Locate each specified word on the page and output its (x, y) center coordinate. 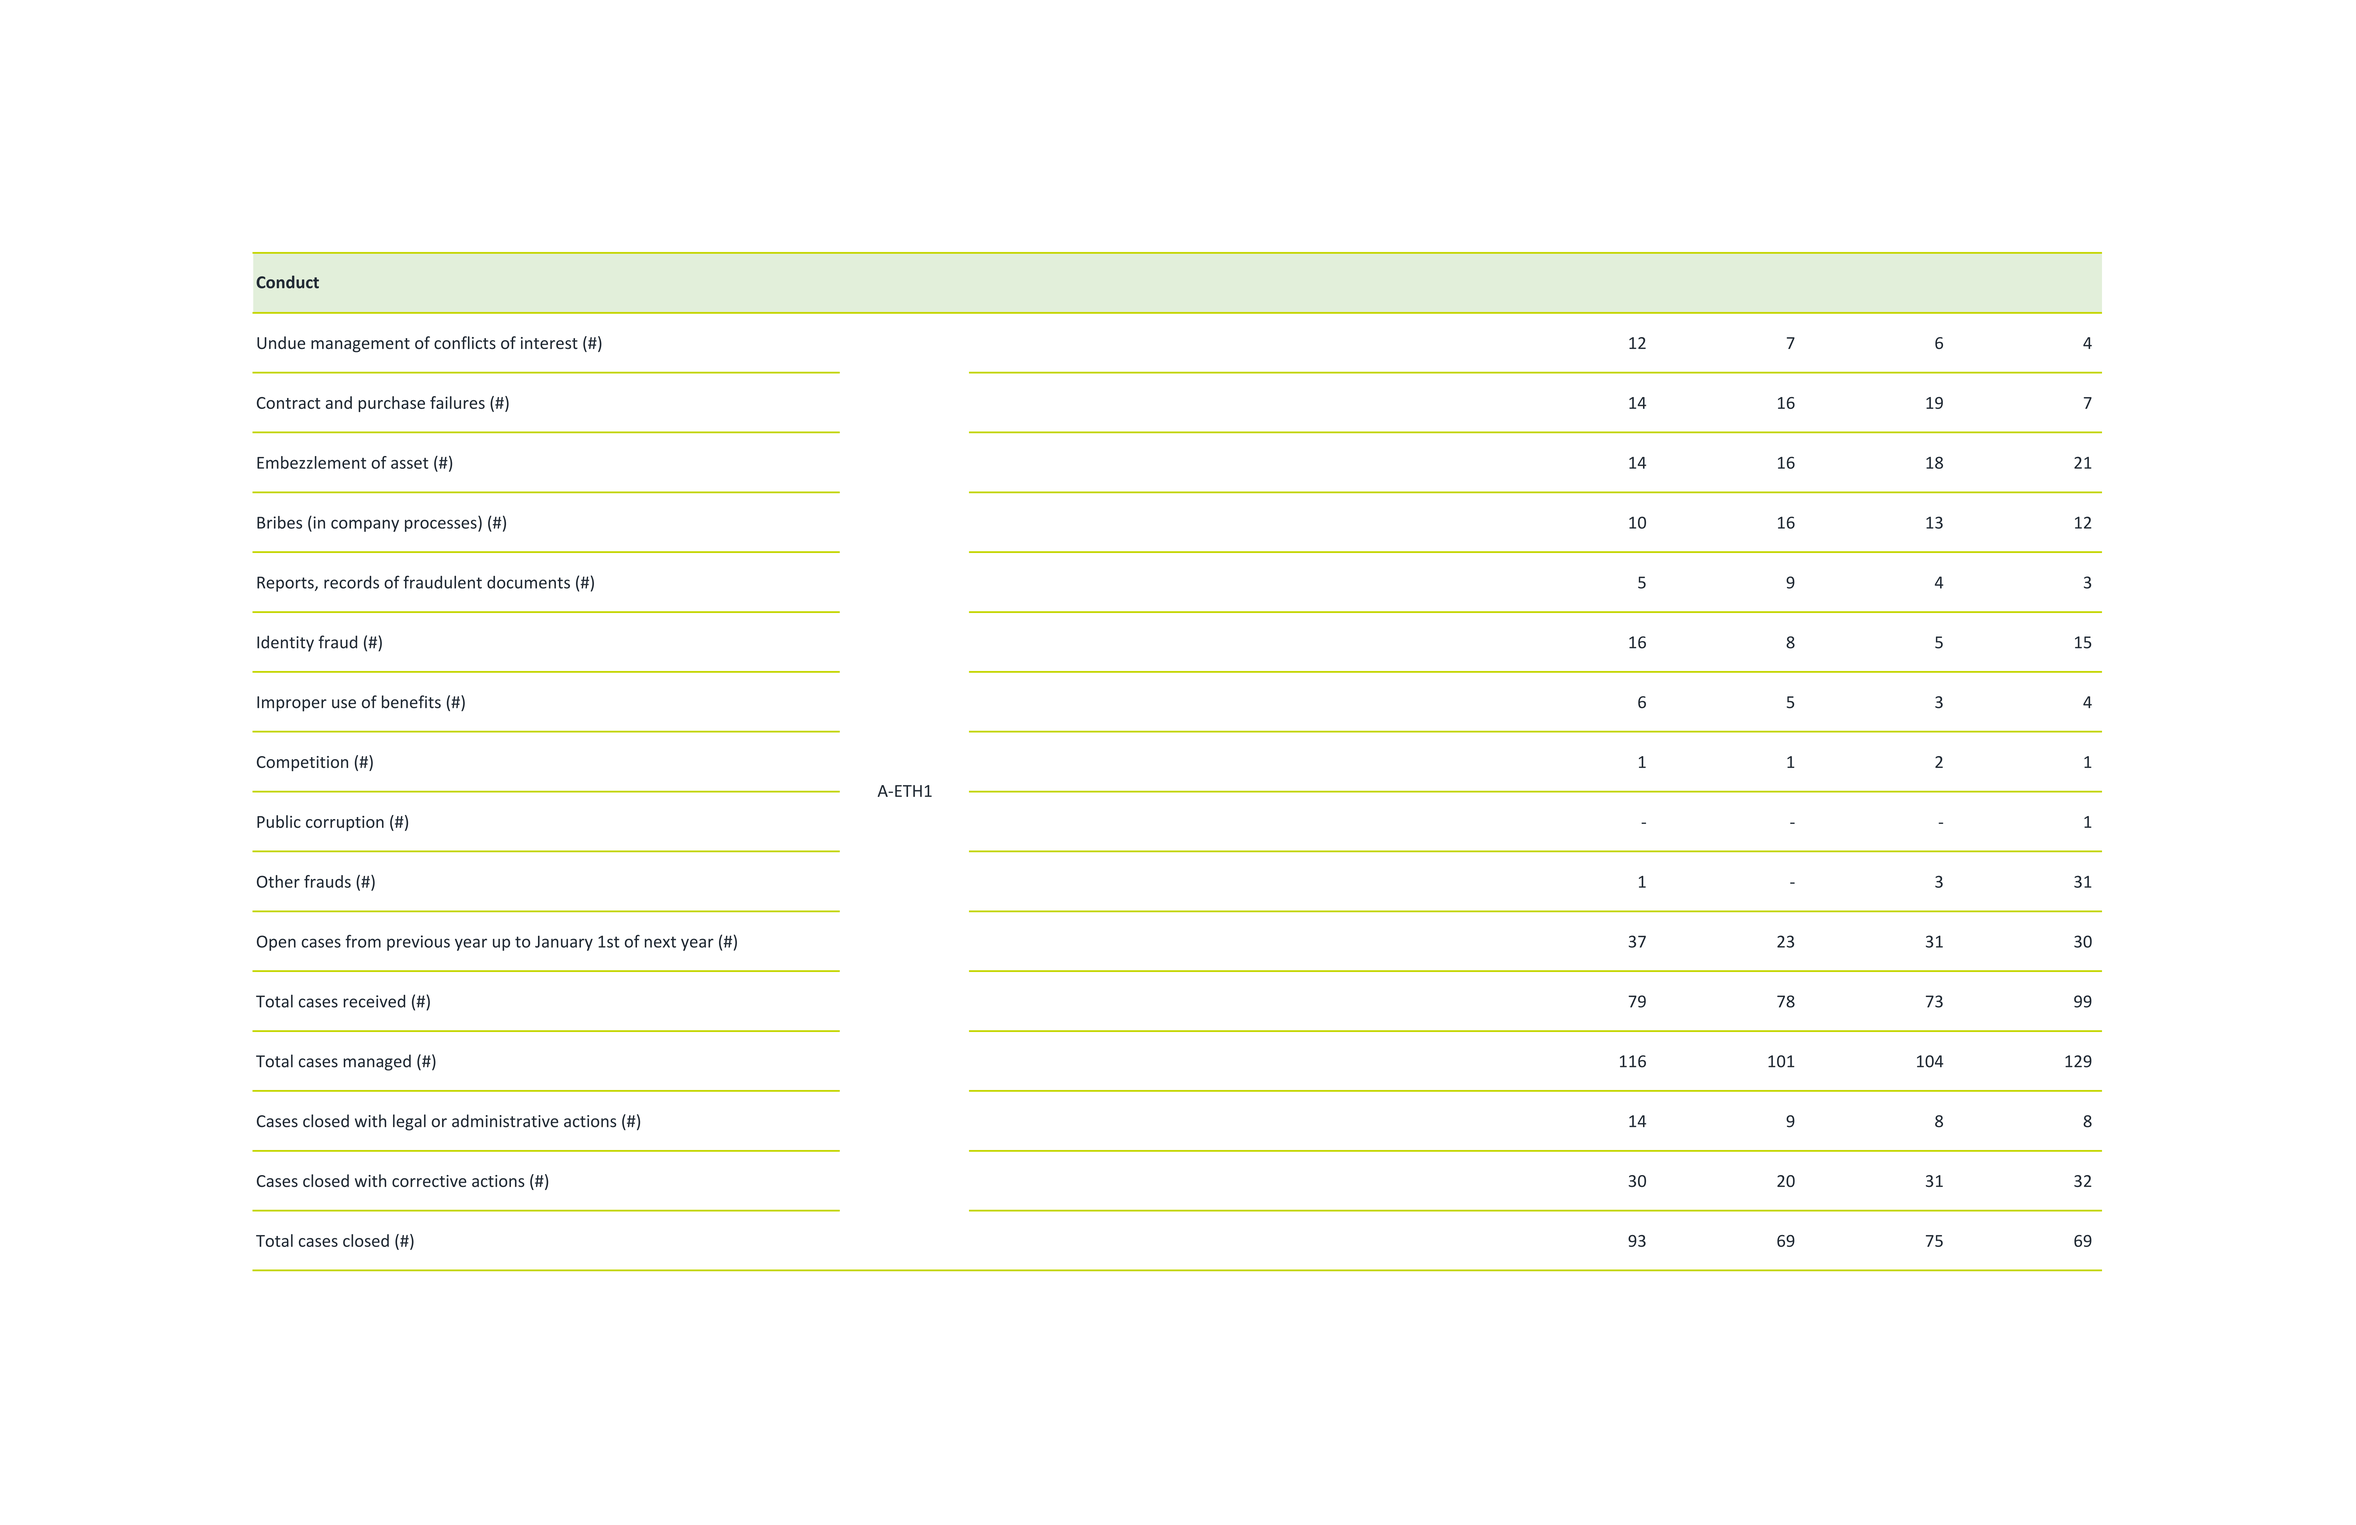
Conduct (287, 282)
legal (409, 1122)
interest (549, 343)
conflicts (465, 342)
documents (528, 582)
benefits (411, 702)
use (344, 704)
